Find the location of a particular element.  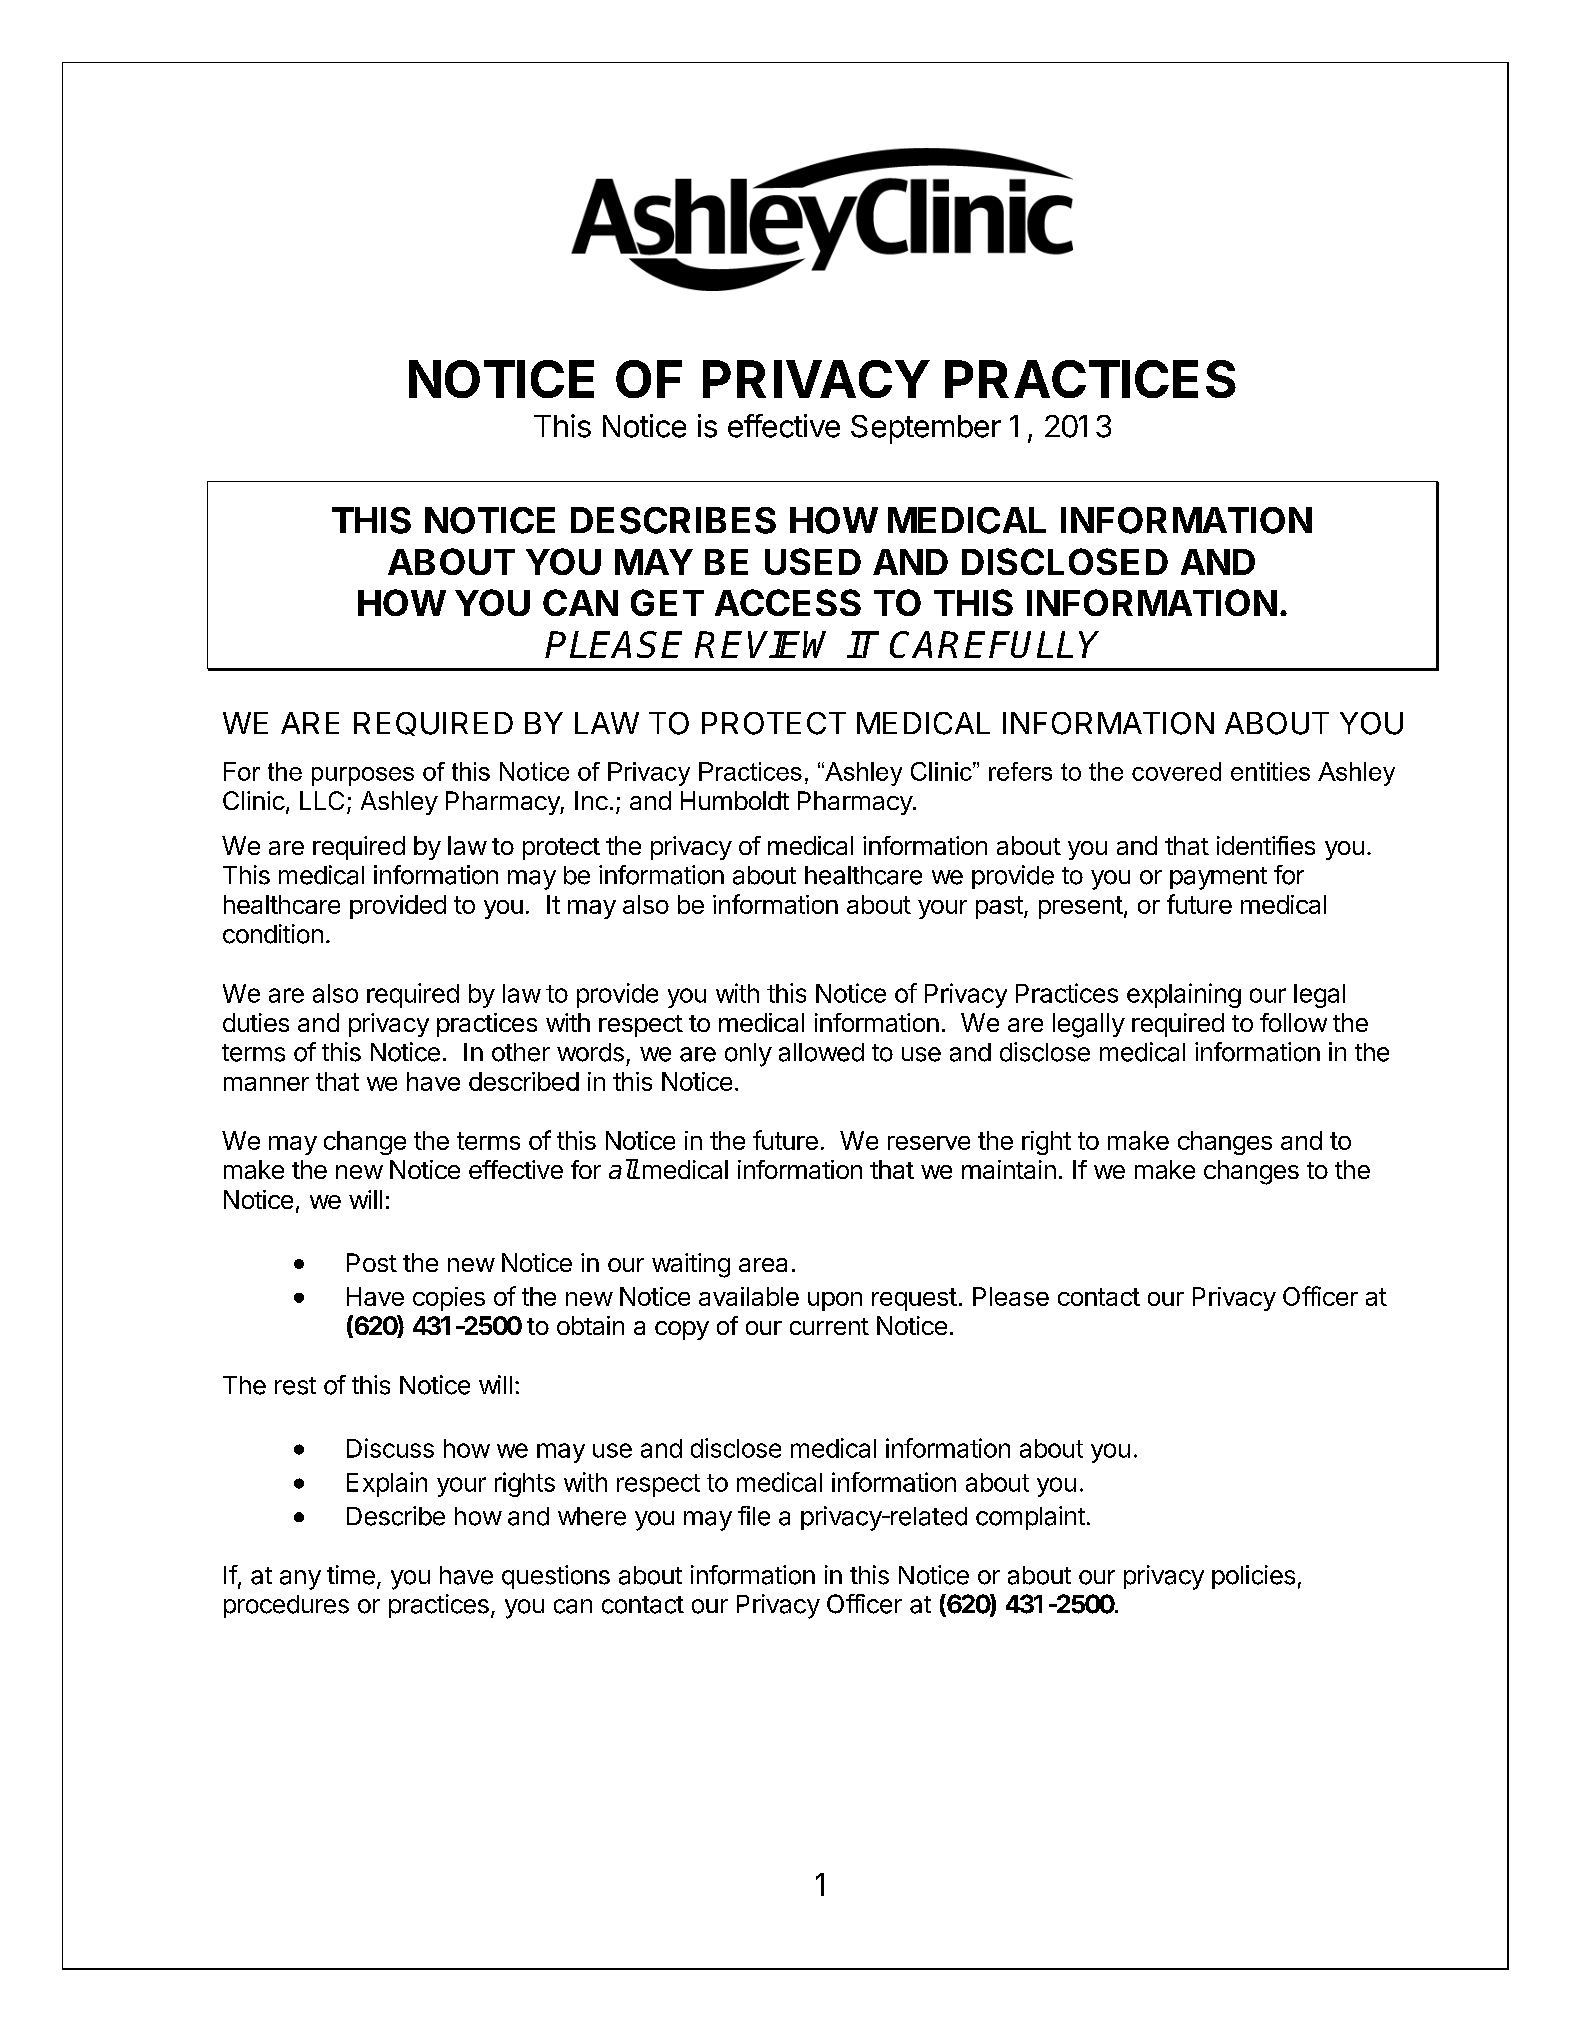

Post is located at coordinates (372, 1262).
